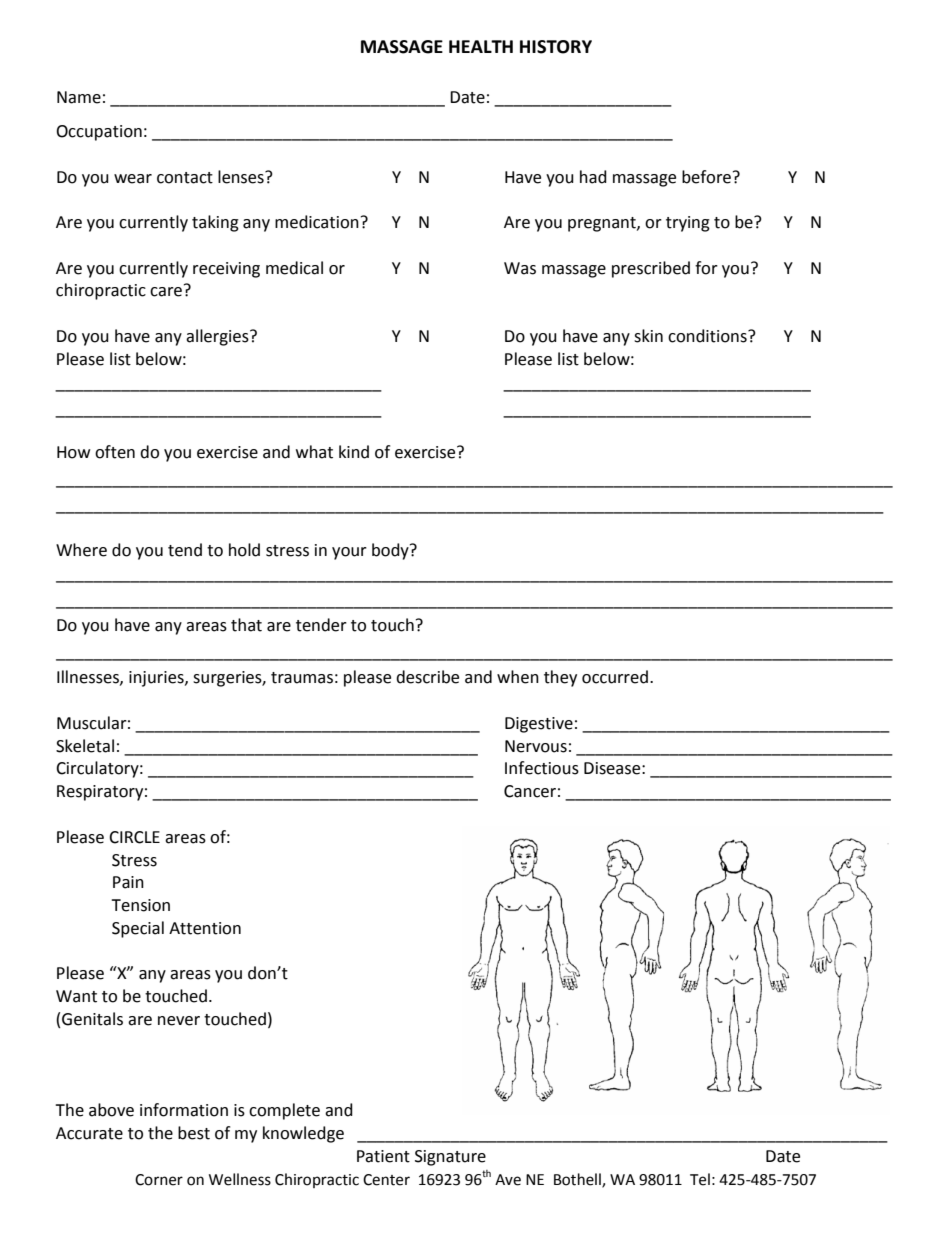 This document has height=1233, width=952. Describe the element at coordinates (648, 336) in the document. I see `skin` at that location.
